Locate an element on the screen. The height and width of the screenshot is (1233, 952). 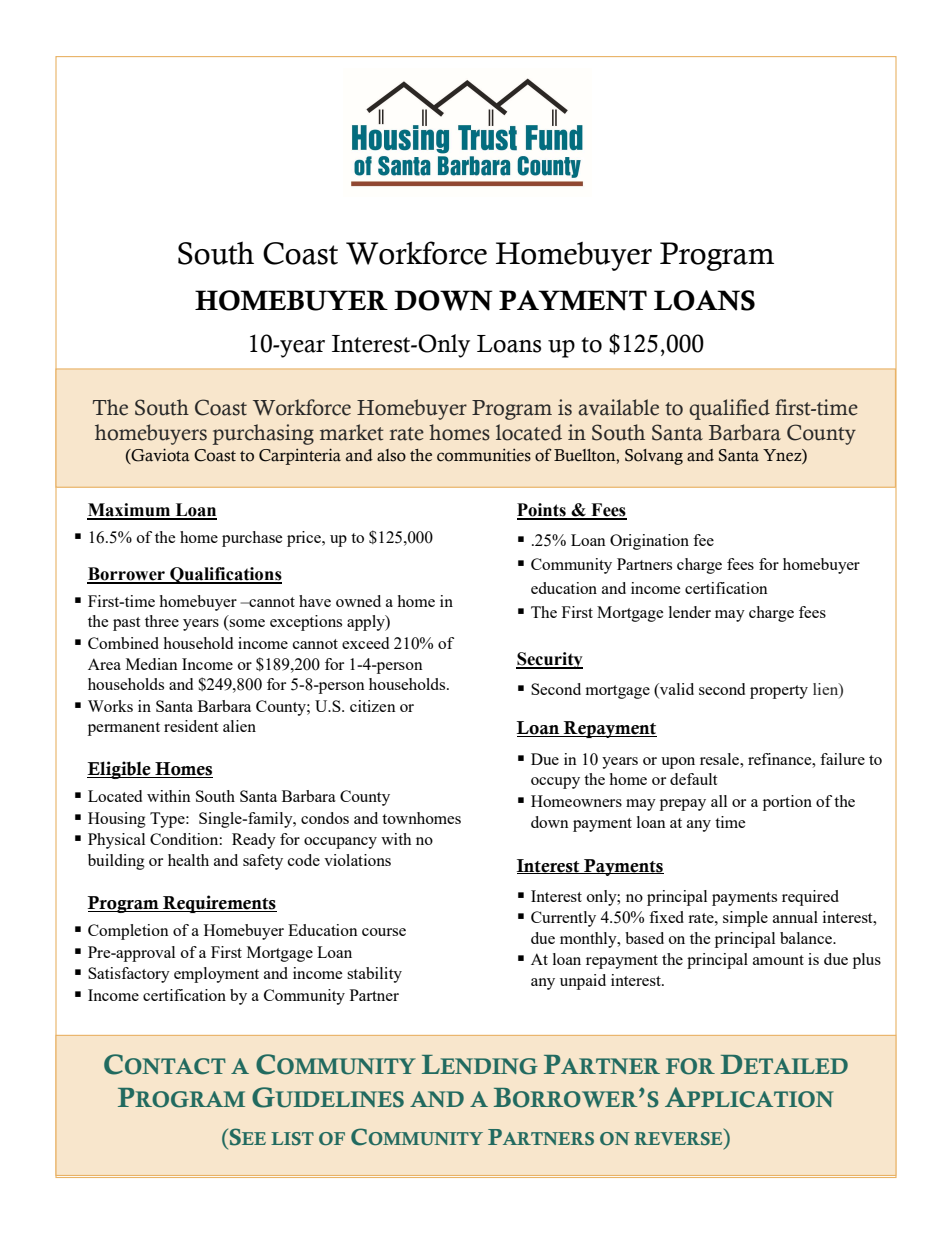
occupy is located at coordinates (555, 783).
